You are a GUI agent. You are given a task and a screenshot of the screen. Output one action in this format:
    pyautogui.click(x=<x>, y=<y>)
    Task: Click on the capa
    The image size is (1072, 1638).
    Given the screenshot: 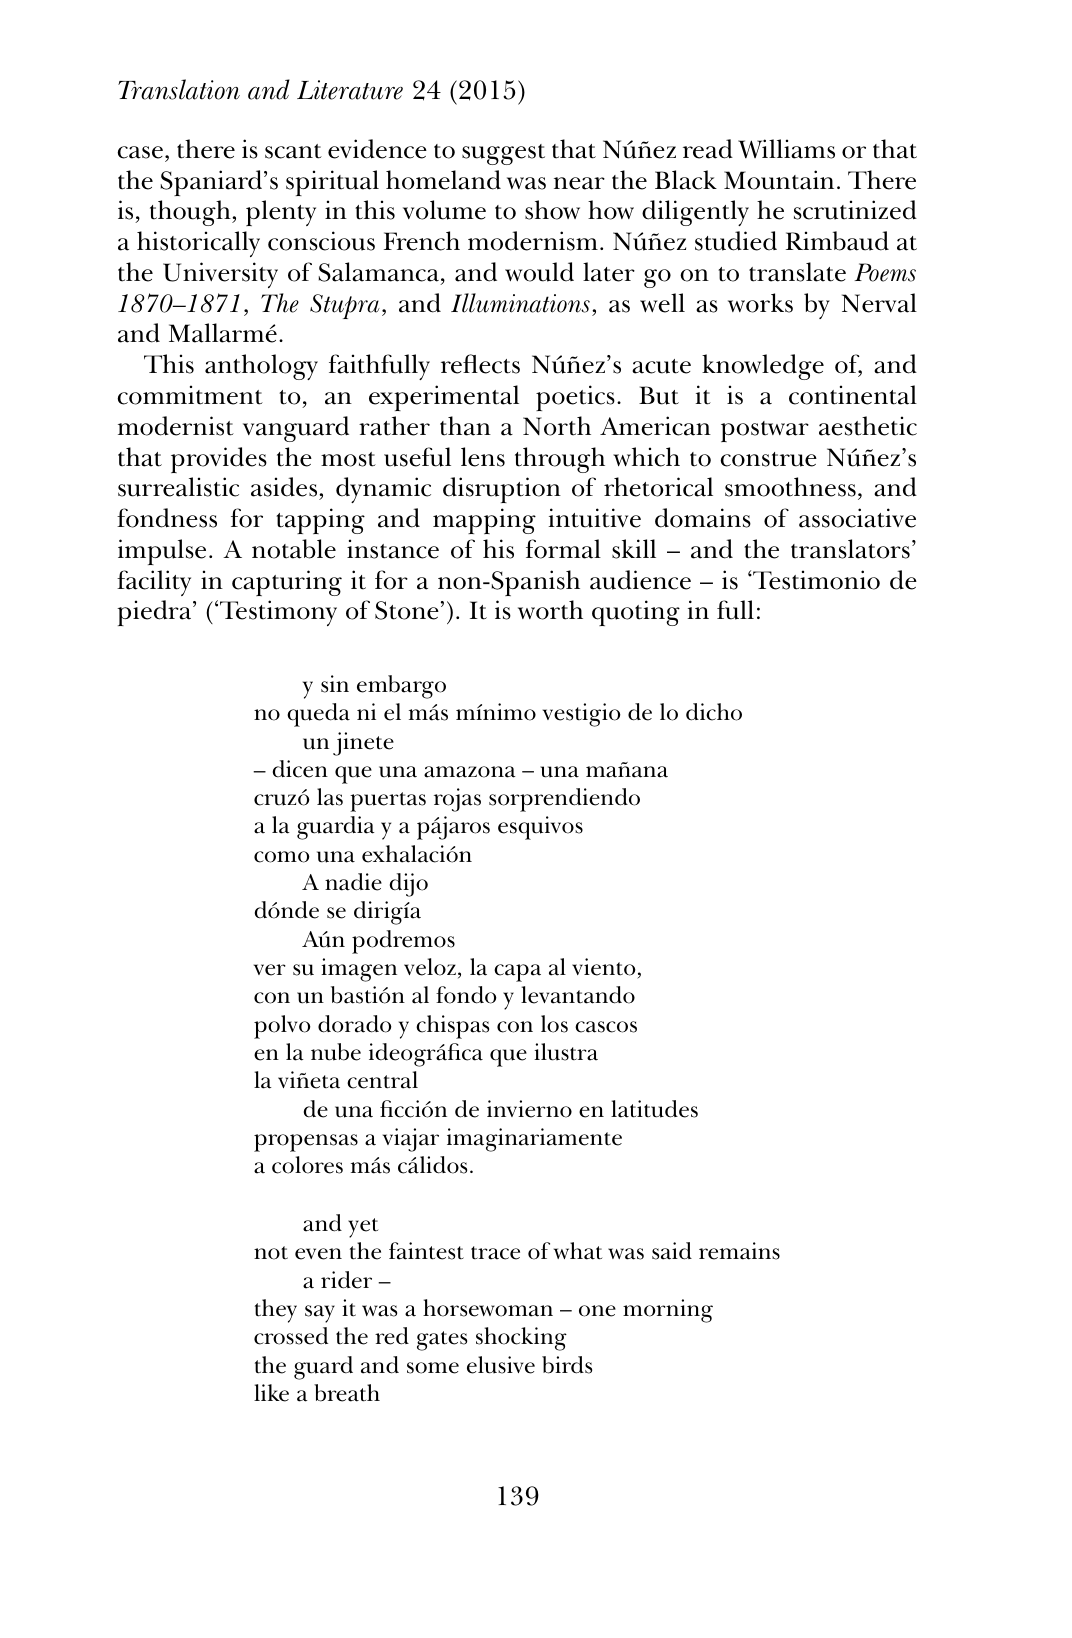 What is the action you would take?
    pyautogui.click(x=517, y=973)
